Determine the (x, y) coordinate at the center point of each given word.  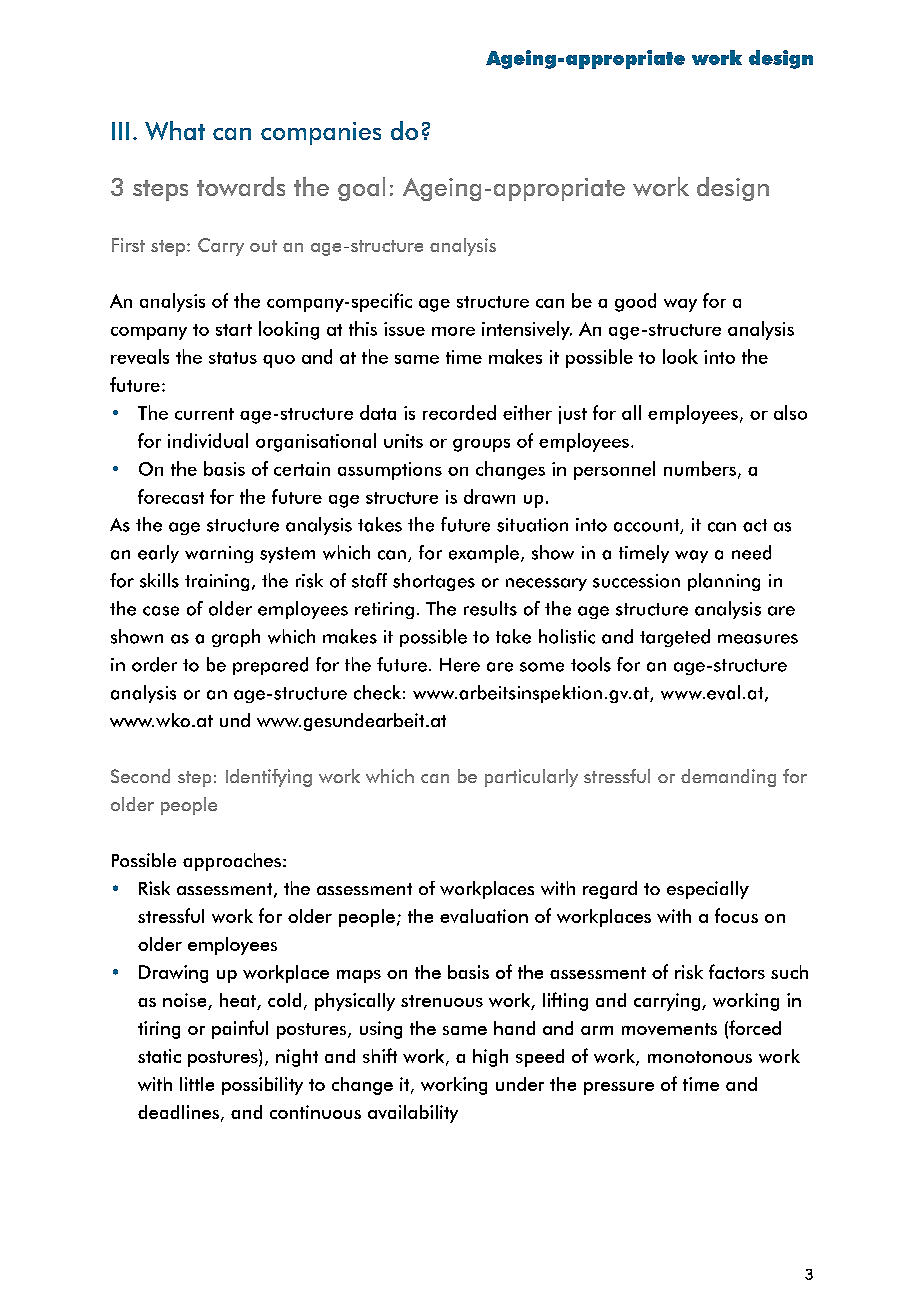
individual (208, 440)
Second (140, 776)
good (635, 302)
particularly (531, 778)
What (175, 130)
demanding (728, 778)
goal (361, 189)
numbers (700, 468)
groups (481, 445)
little (197, 1084)
